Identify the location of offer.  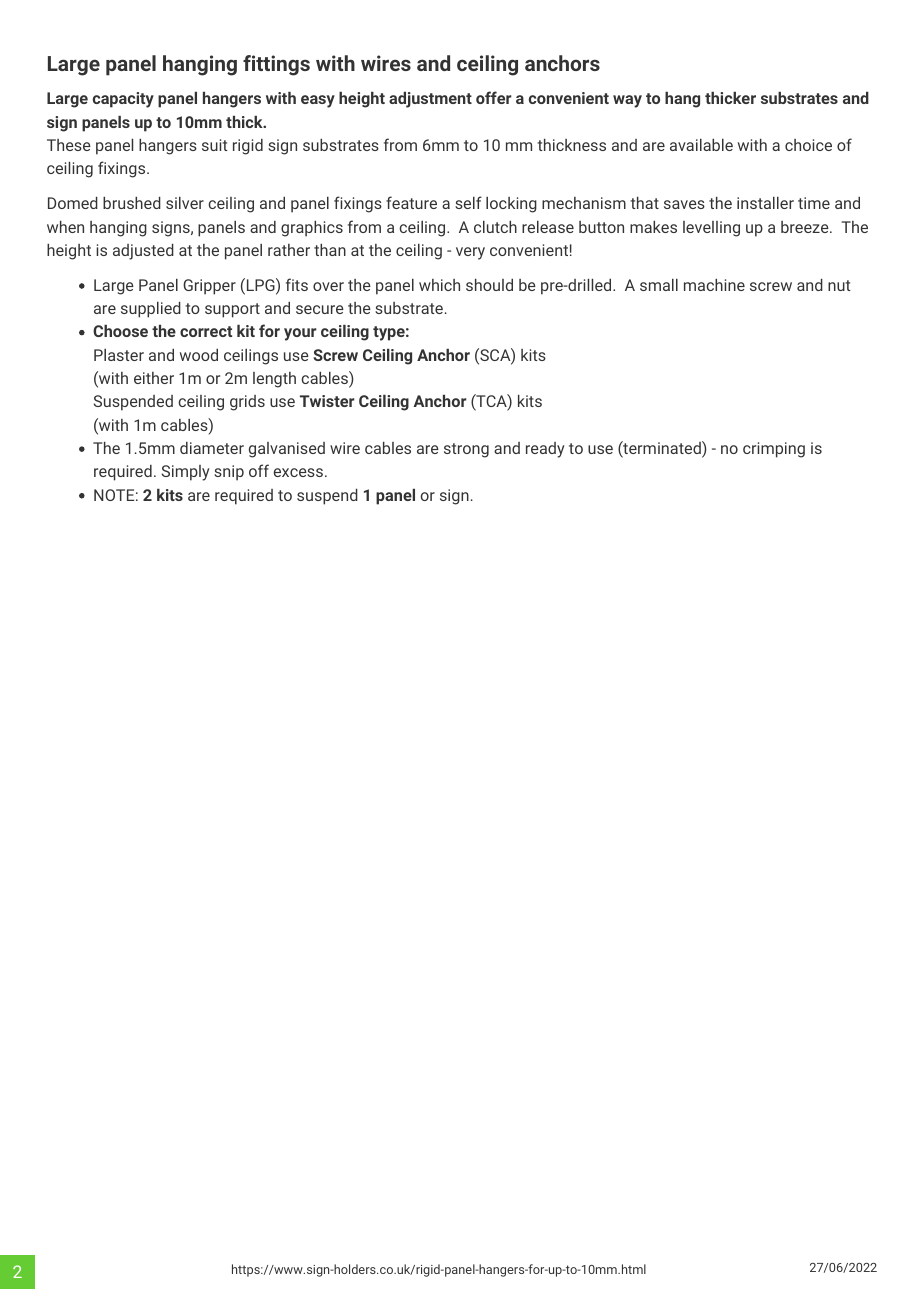
(494, 97).
